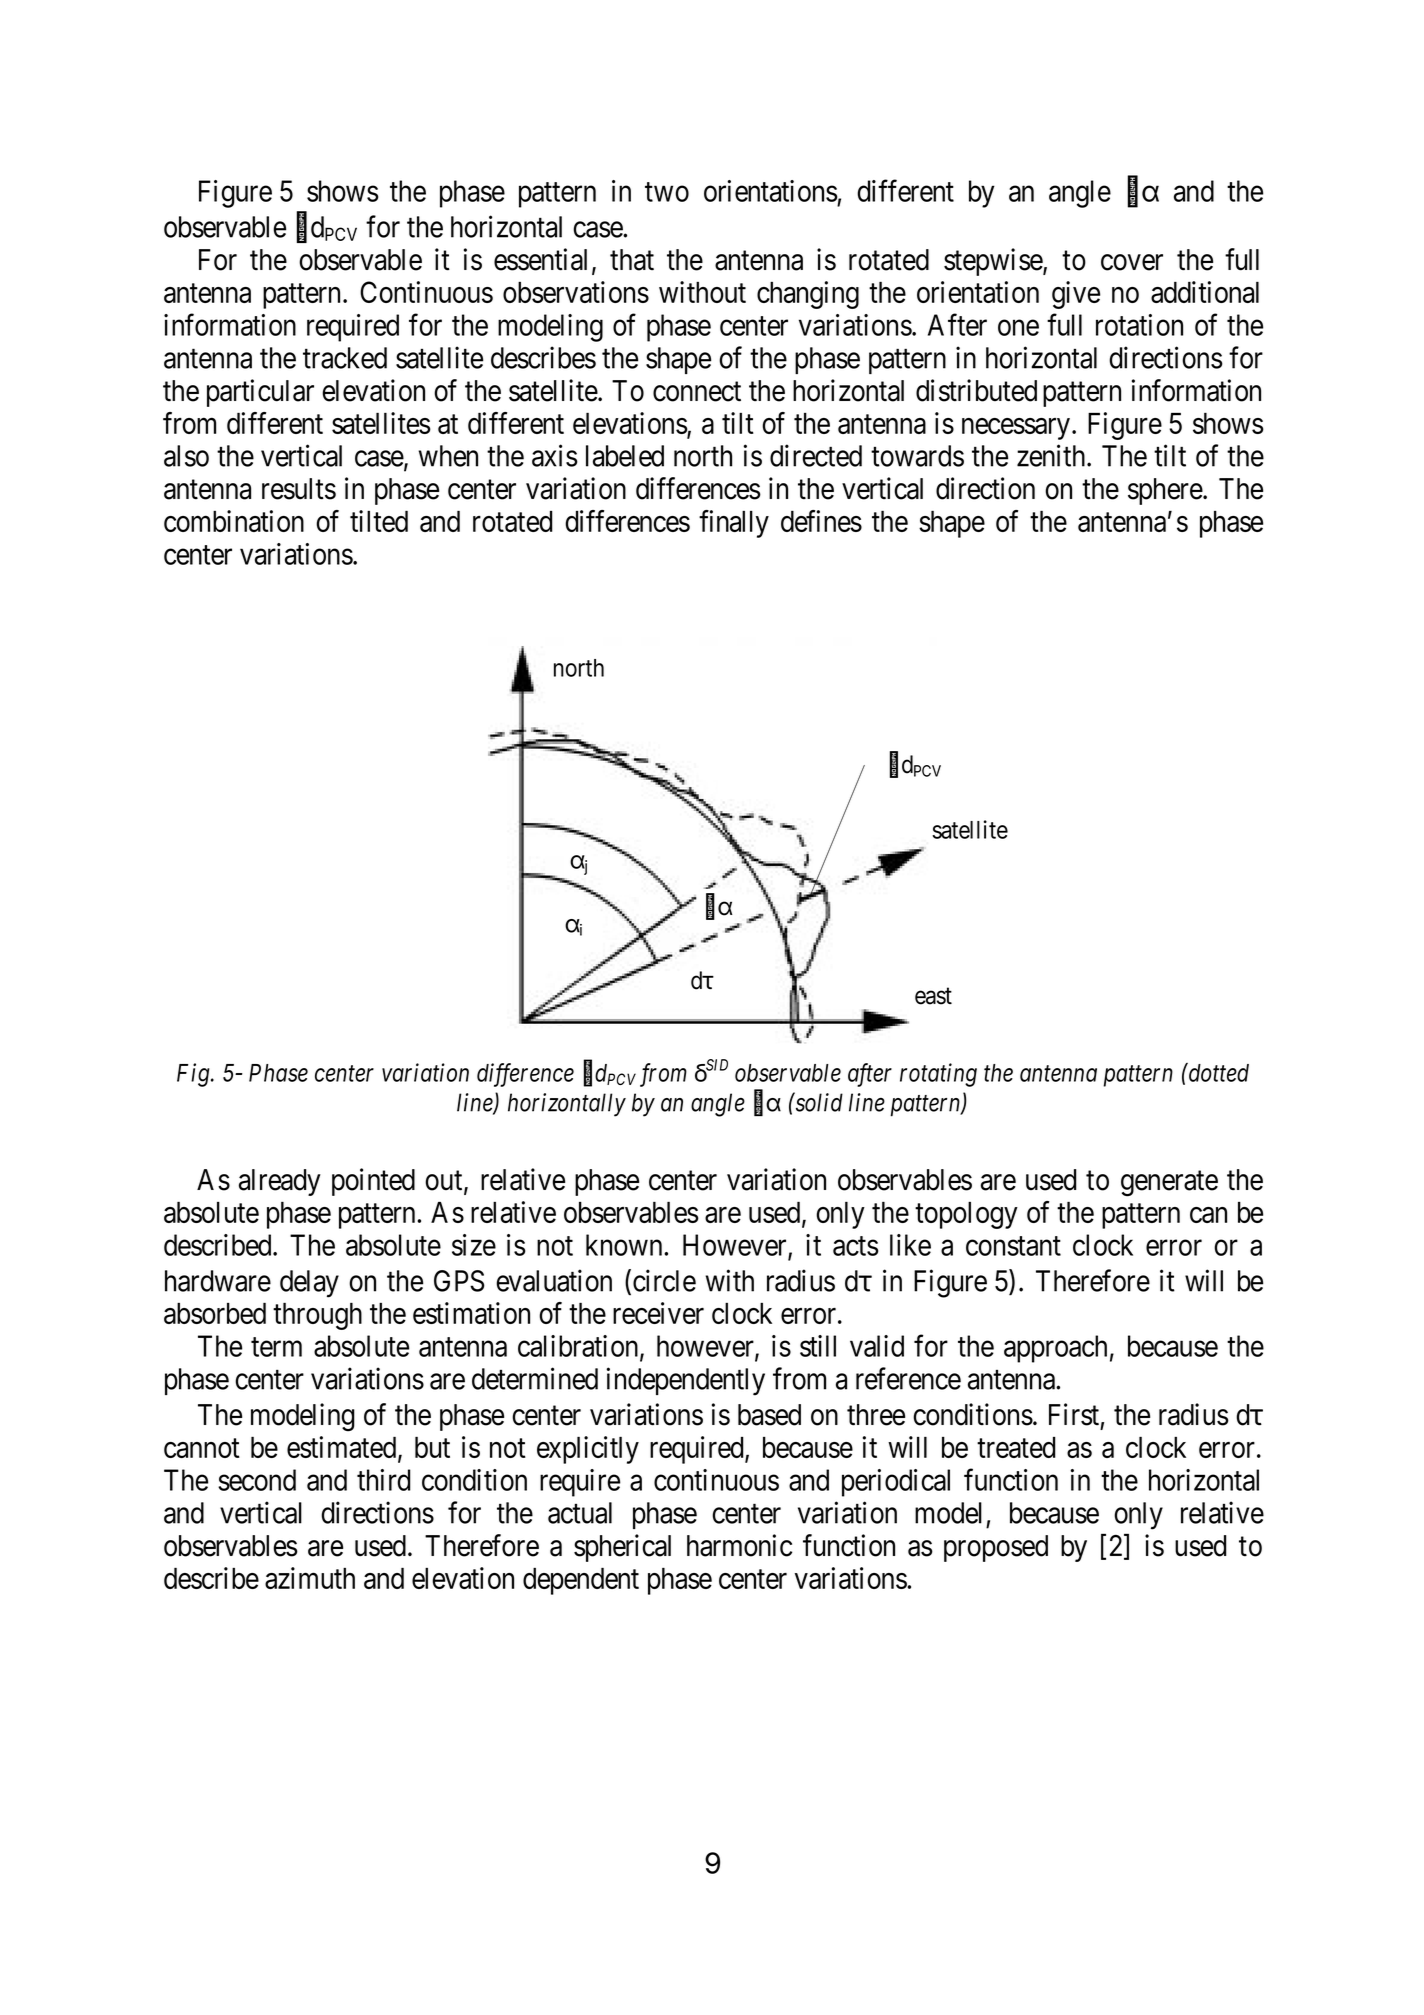  What do you see at coordinates (739, 1545) in the screenshot?
I see `harmonic` at bounding box center [739, 1545].
